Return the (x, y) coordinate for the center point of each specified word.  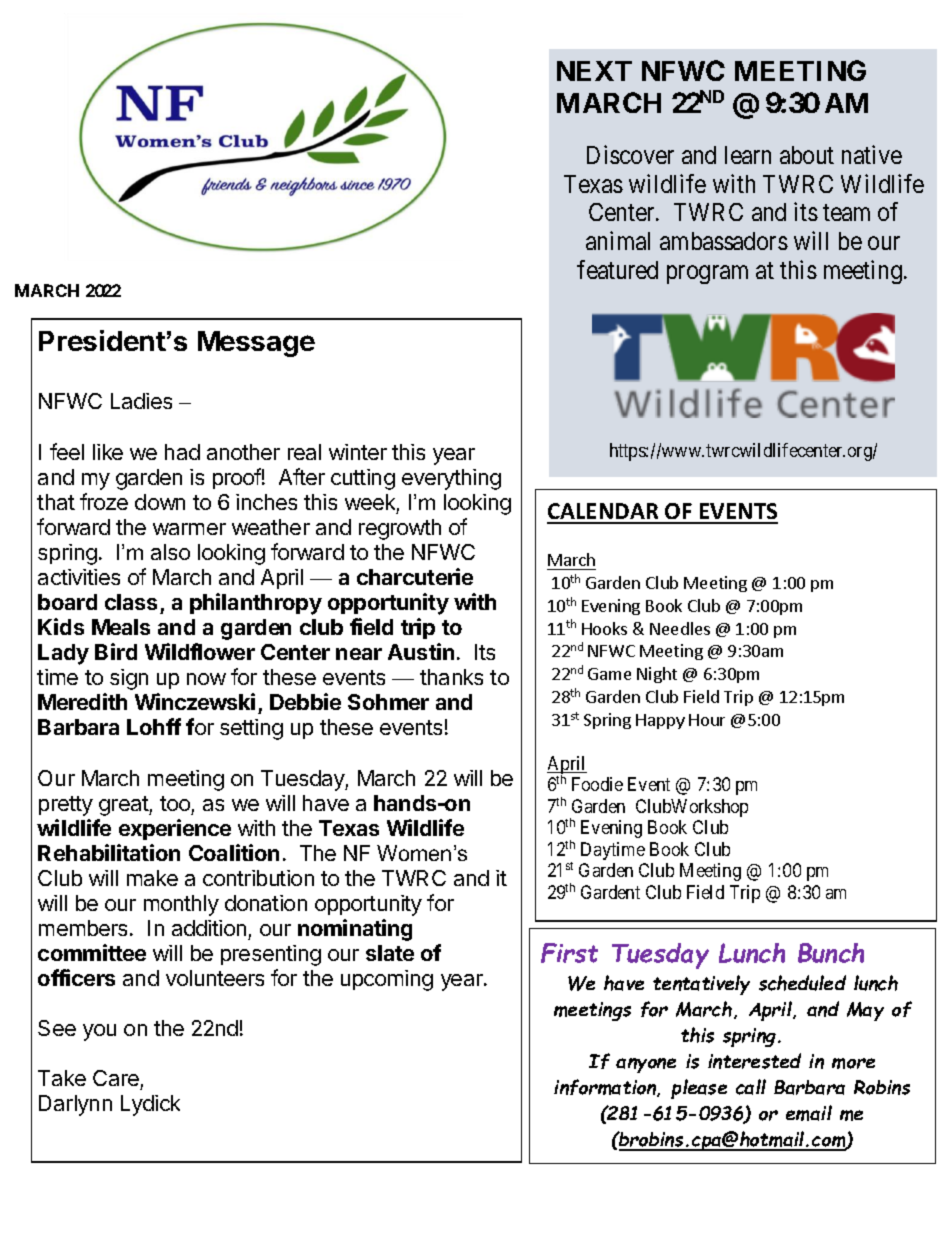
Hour (707, 720)
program (707, 274)
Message (256, 344)
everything (451, 479)
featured (617, 269)
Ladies (141, 401)
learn (748, 155)
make (152, 878)
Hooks (604, 628)
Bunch (831, 953)
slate (390, 953)
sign (129, 679)
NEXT (594, 71)
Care (117, 1080)
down (160, 502)
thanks (451, 677)
